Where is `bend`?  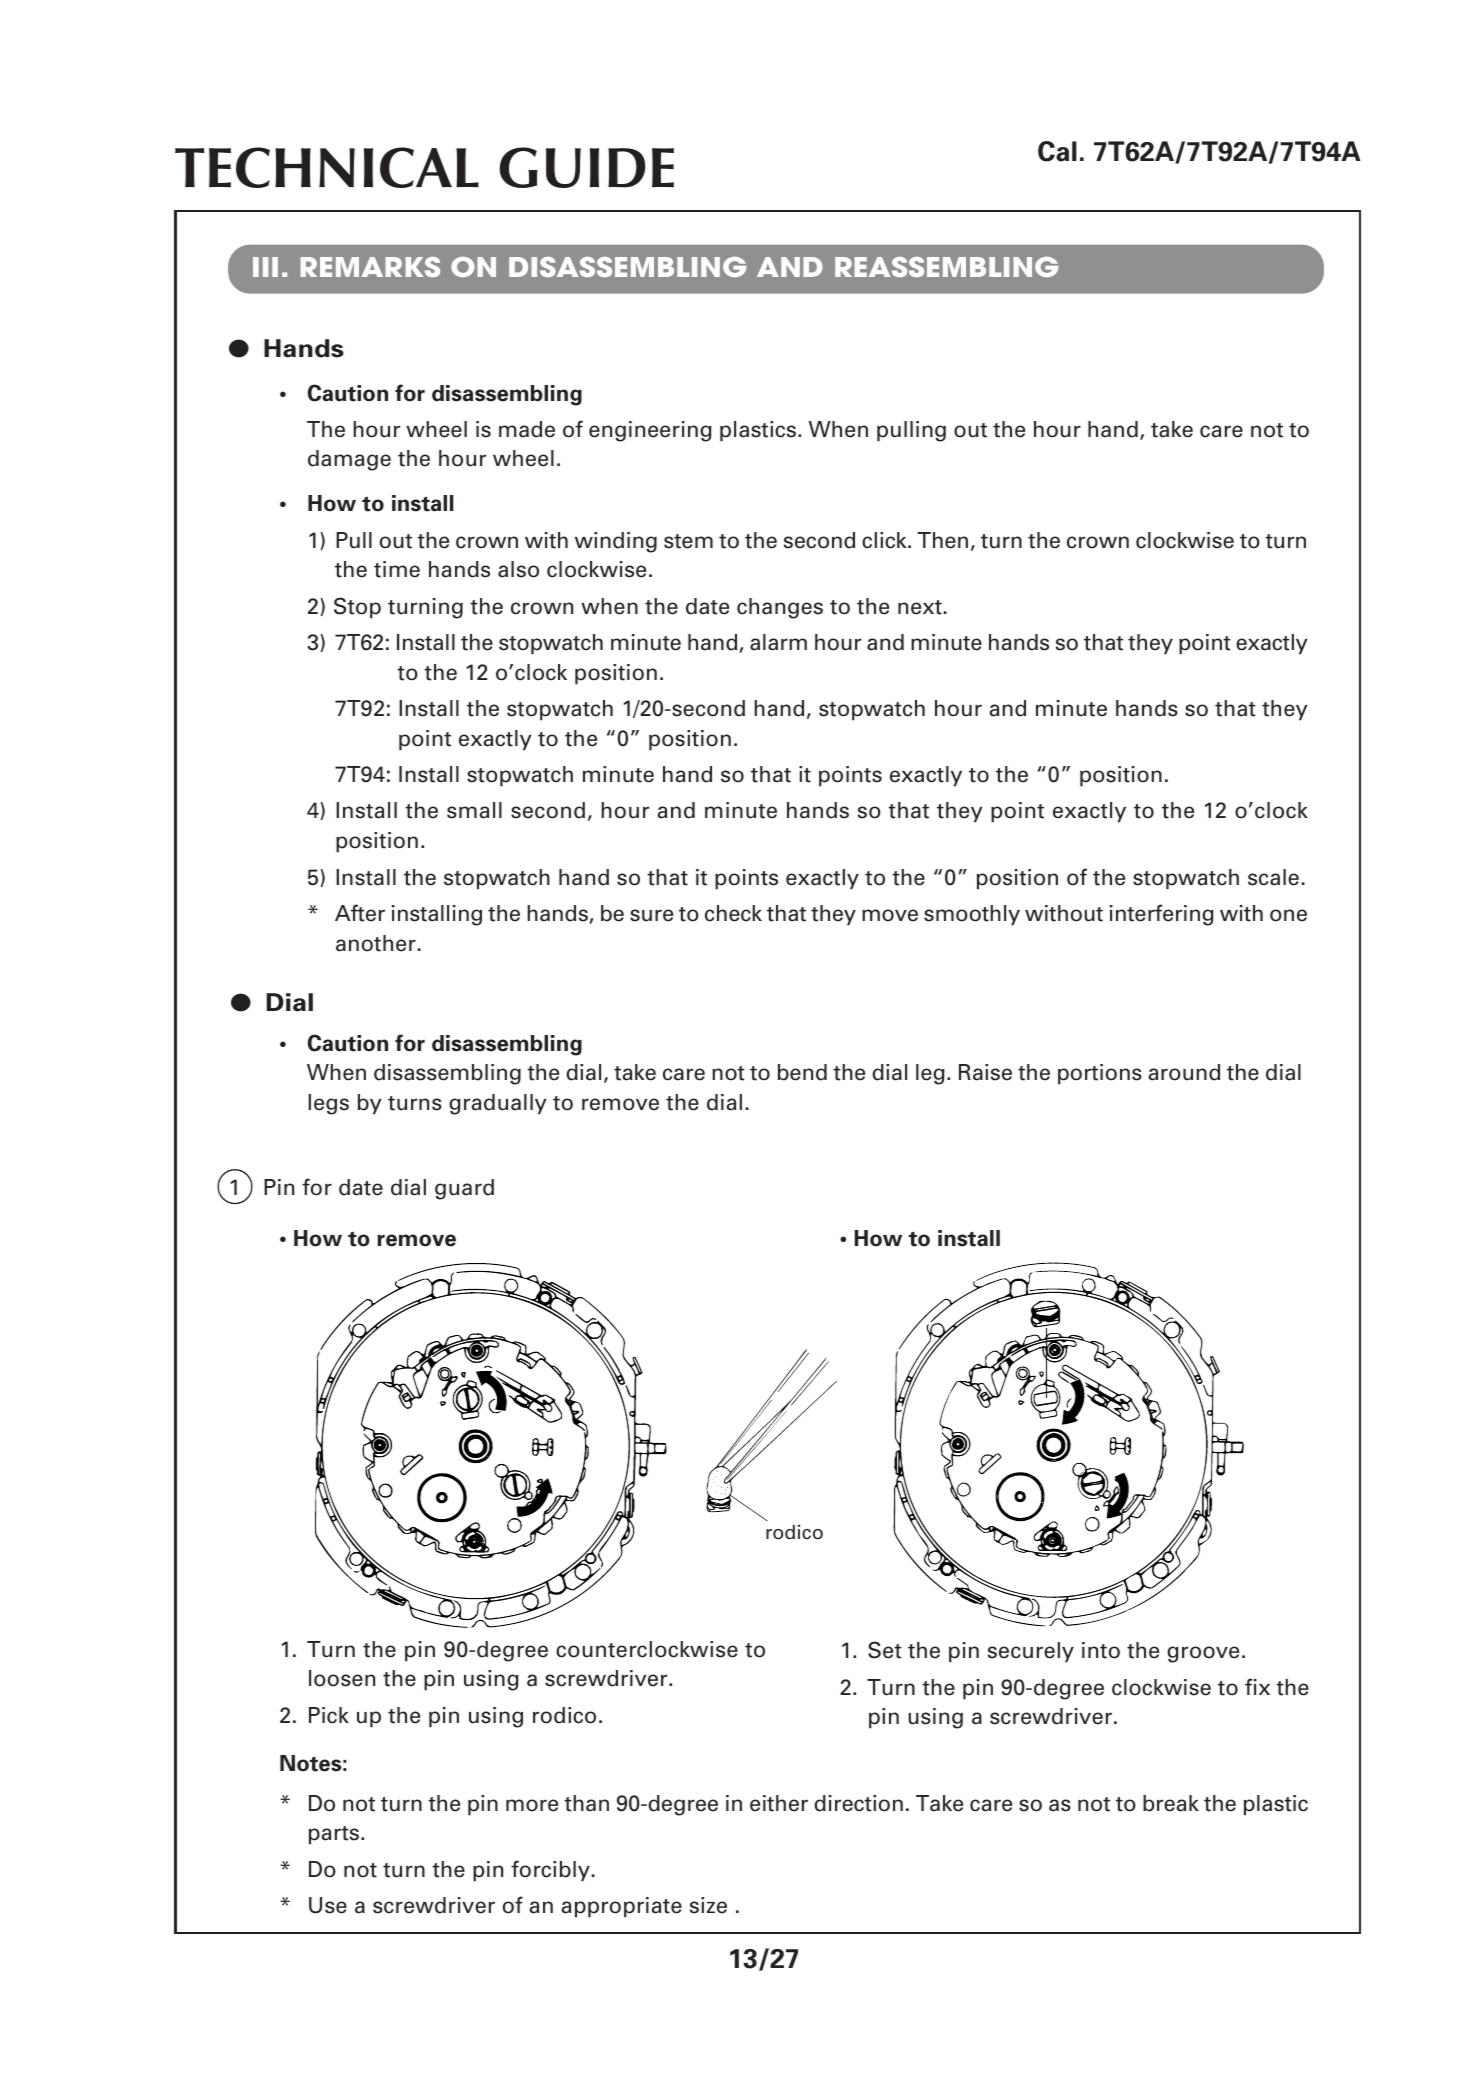 bend is located at coordinates (802, 1072).
